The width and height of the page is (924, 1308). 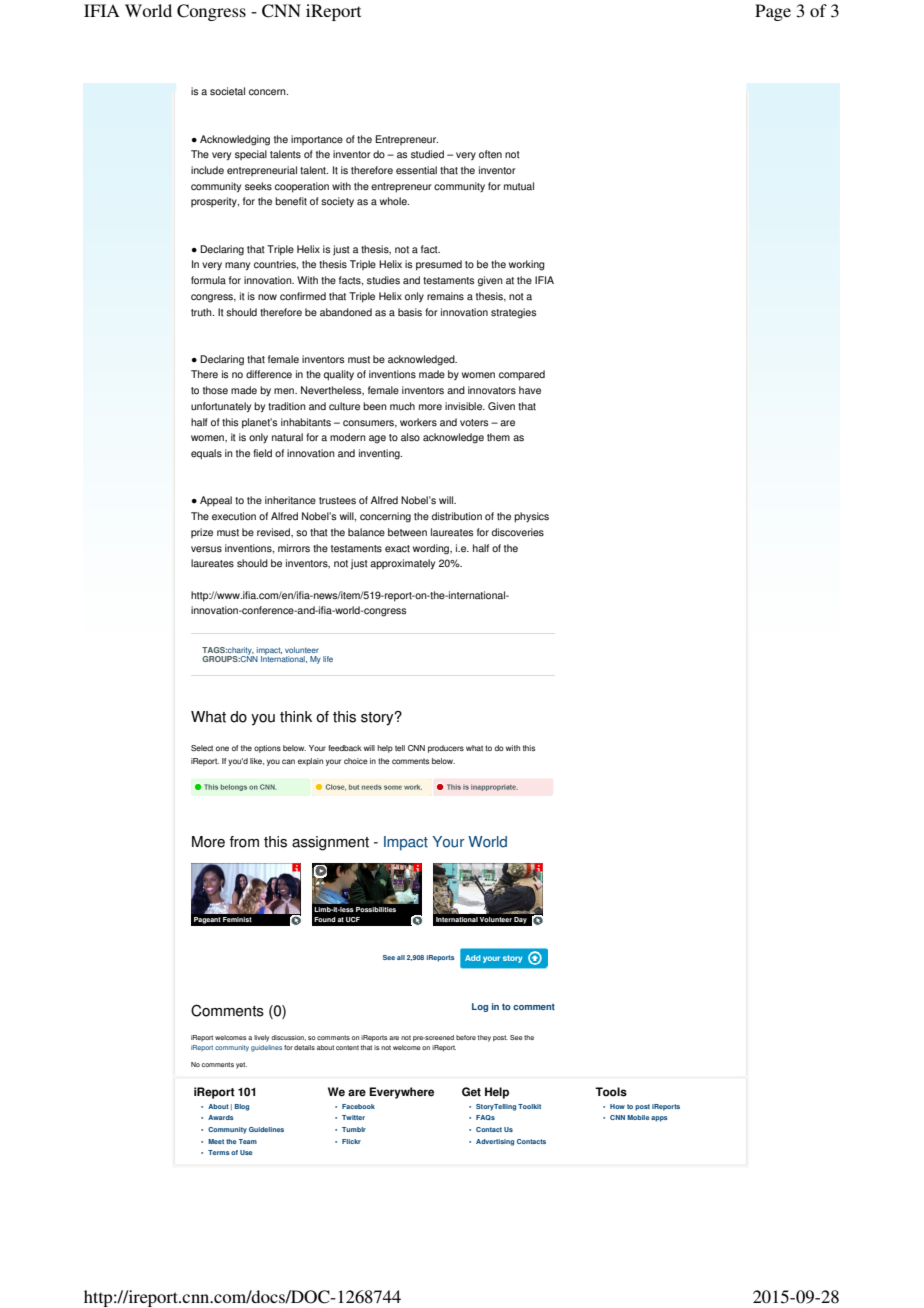 What do you see at coordinates (617, 1106) in the page?
I see `How` at bounding box center [617, 1106].
